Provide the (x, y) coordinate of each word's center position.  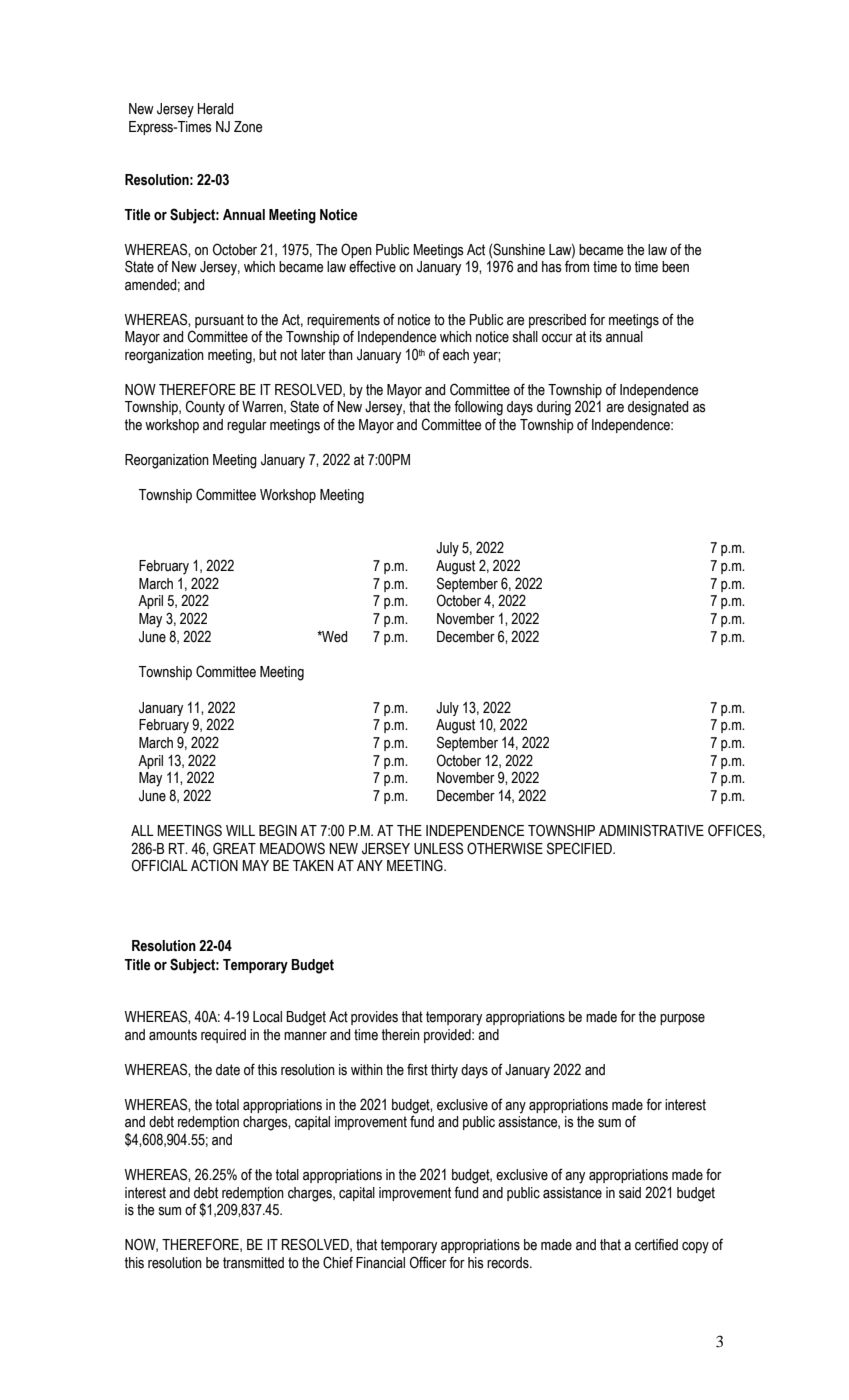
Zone (248, 127)
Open (356, 250)
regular (247, 426)
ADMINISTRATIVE (651, 830)
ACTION (214, 865)
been (675, 267)
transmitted (253, 1263)
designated (658, 408)
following (478, 408)
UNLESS (438, 848)
